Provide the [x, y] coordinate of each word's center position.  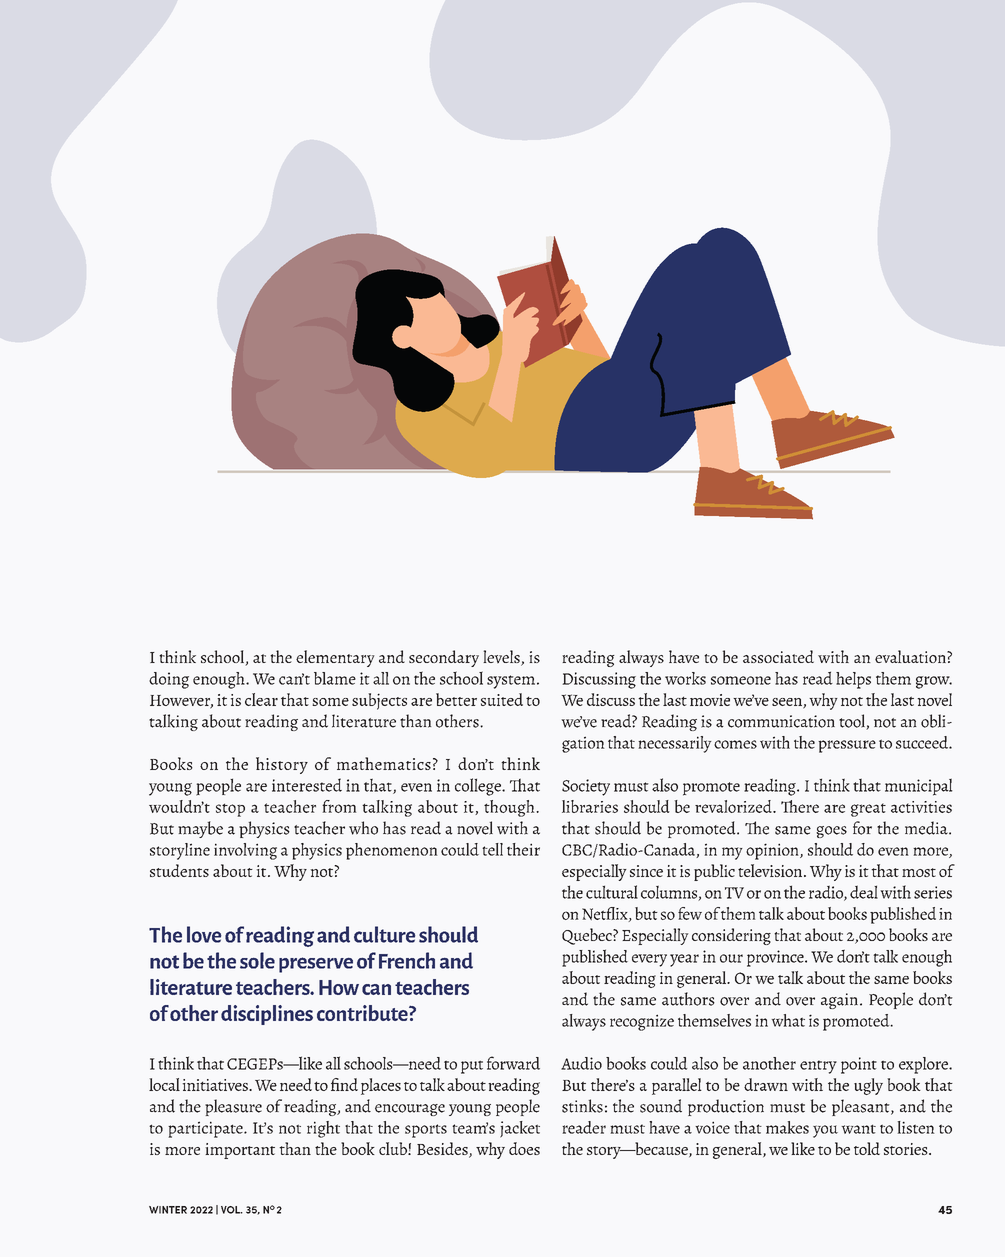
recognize [642, 1022]
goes [831, 832]
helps [853, 680]
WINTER [168, 1210]
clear [261, 699]
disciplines [267, 1015]
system [511, 682]
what [788, 1020]
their [523, 849]
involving [245, 851]
